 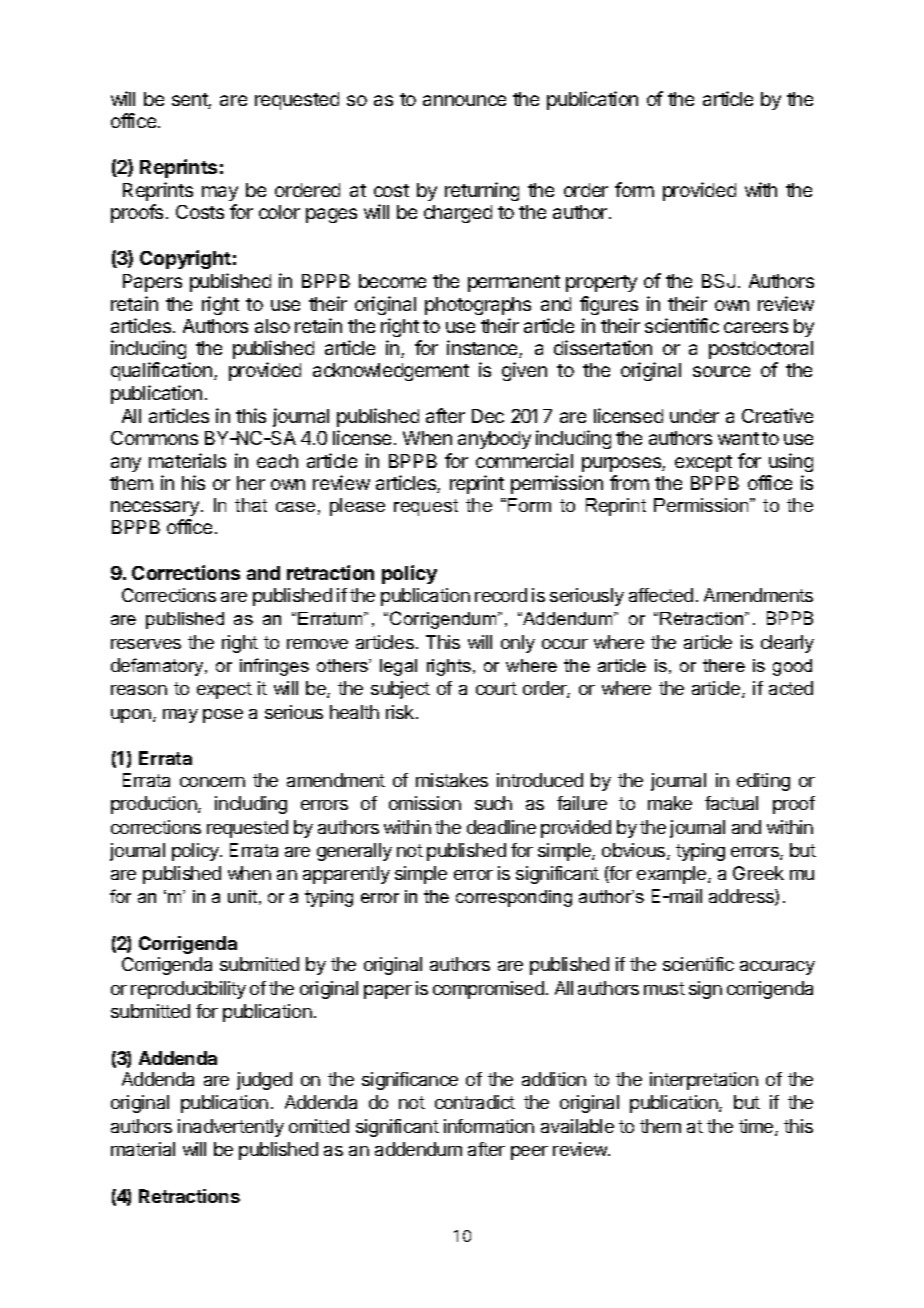 What do you see at coordinates (601, 283) in the document?
I see `property` at bounding box center [601, 283].
